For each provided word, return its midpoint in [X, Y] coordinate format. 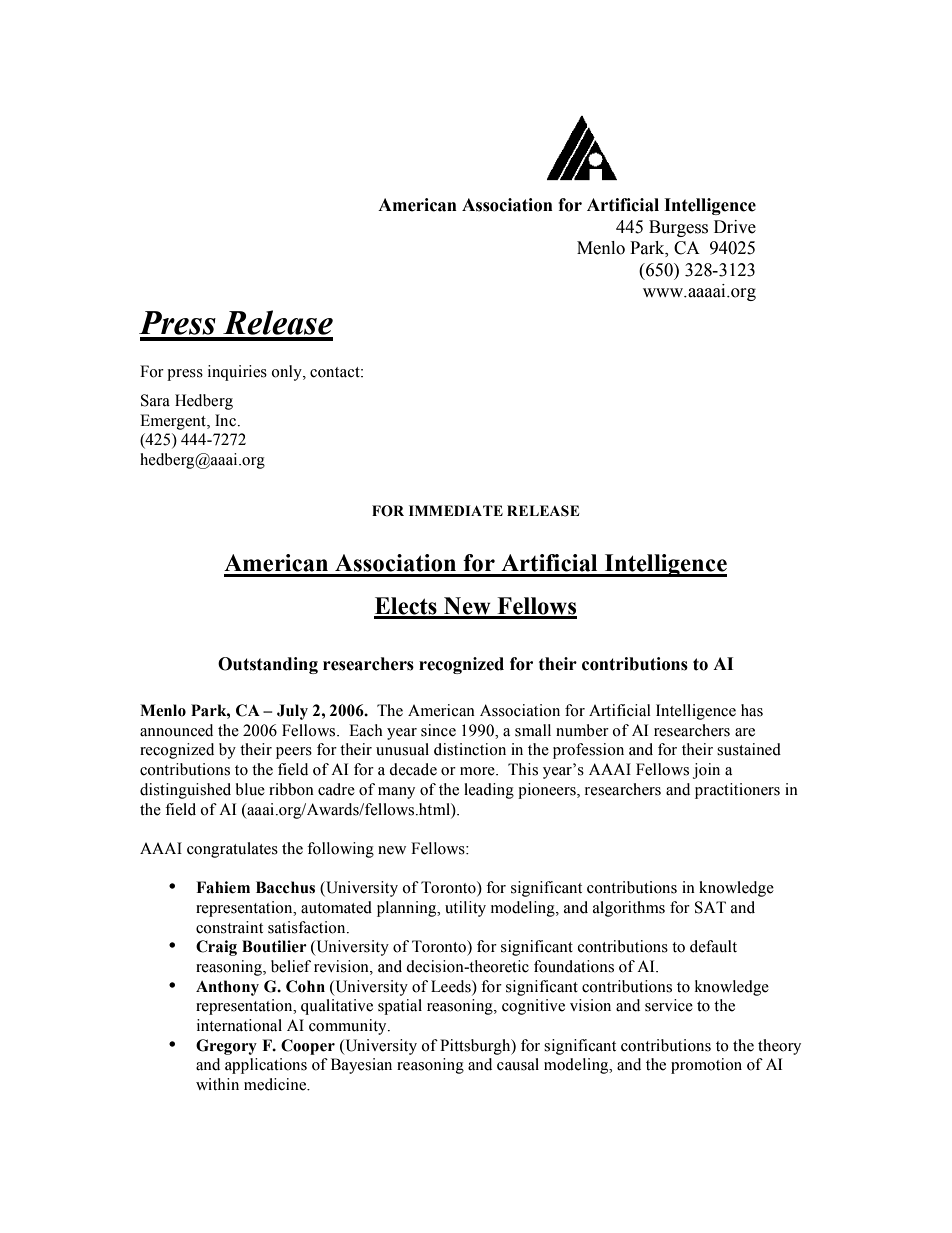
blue [250, 789]
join [706, 771]
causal [518, 1064]
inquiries [237, 373]
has [752, 710]
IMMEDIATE [456, 510]
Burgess [678, 228]
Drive [735, 227]
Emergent [174, 422]
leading [489, 791]
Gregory [226, 1047]
